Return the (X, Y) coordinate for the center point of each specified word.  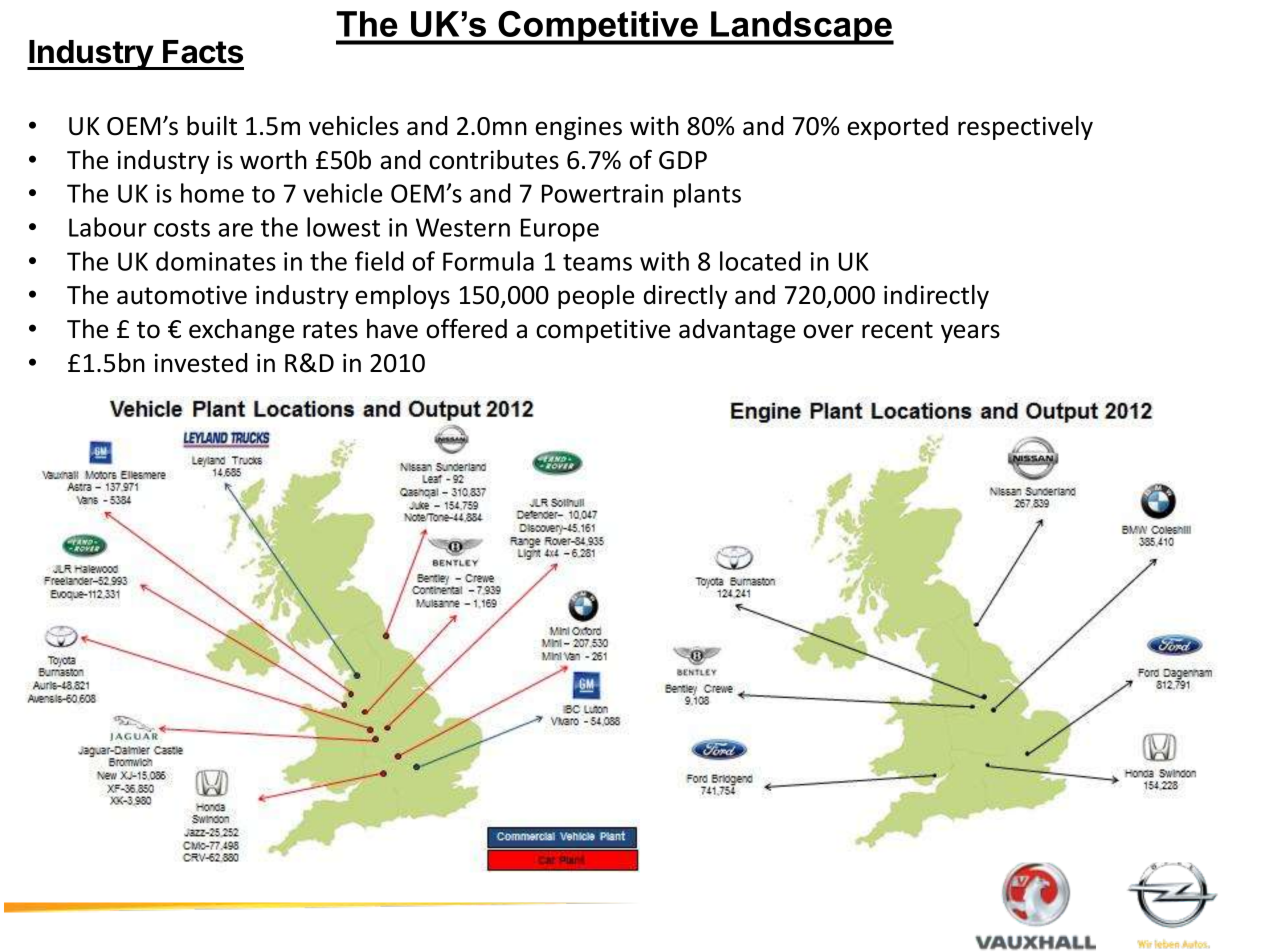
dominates (216, 261)
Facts (203, 52)
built (212, 126)
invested (201, 363)
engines (578, 128)
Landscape (801, 28)
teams (597, 262)
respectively (1025, 128)
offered (466, 328)
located (760, 261)
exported (897, 128)
